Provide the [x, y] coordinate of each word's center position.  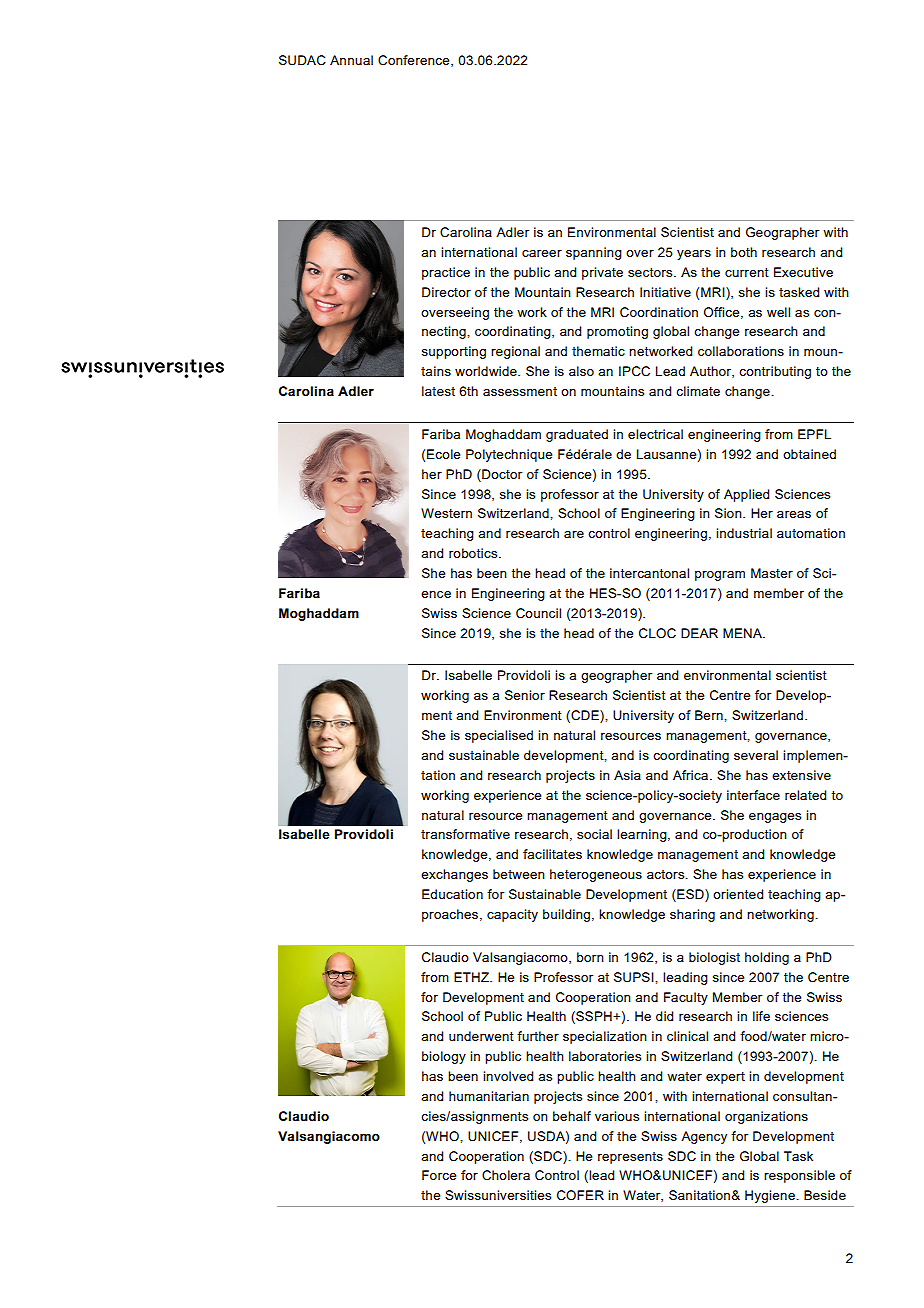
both [744, 252]
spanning [594, 253]
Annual [351, 60]
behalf [572, 1116]
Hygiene [771, 1196]
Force [439, 1175]
